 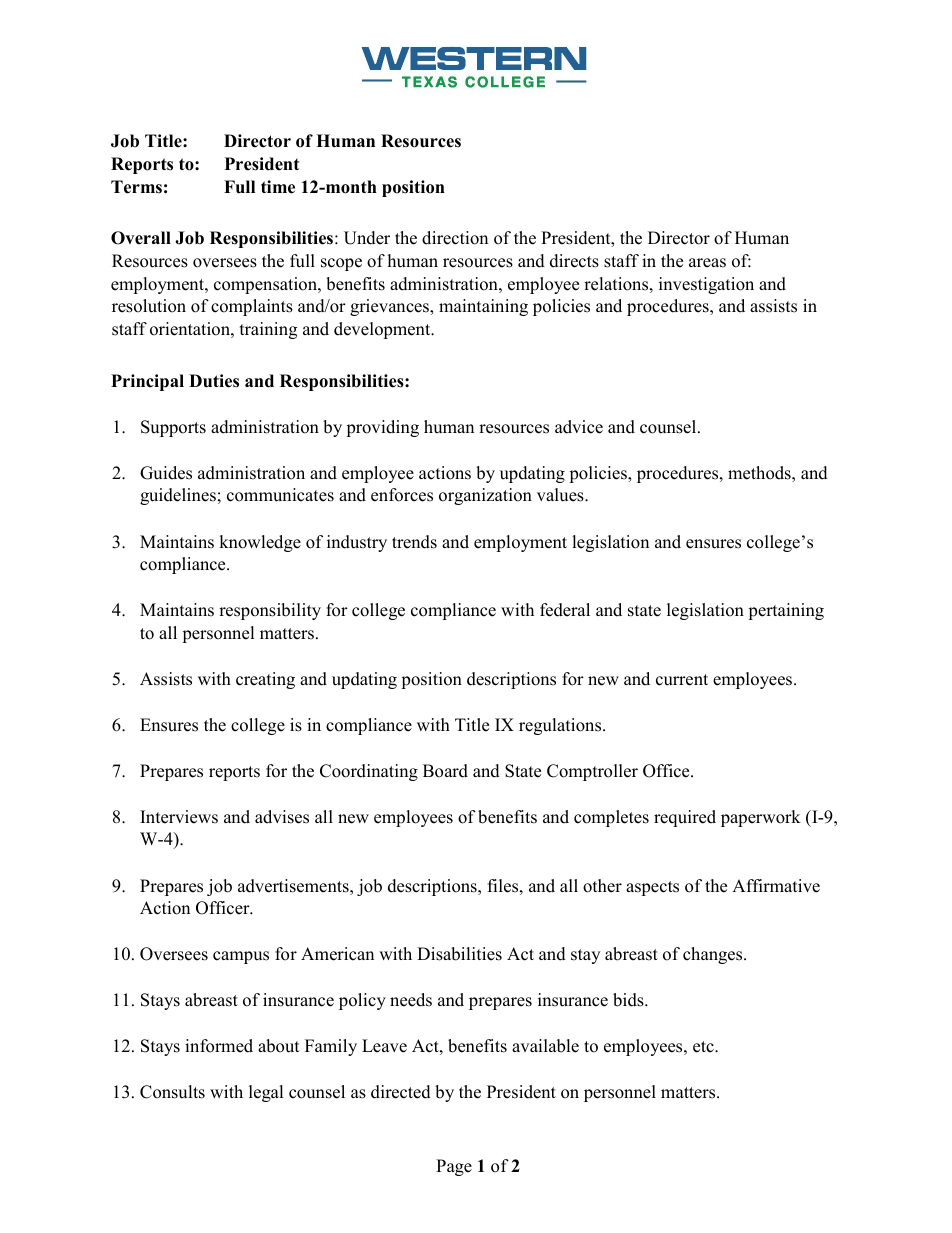 I want to click on regulations, so click(x=561, y=726).
